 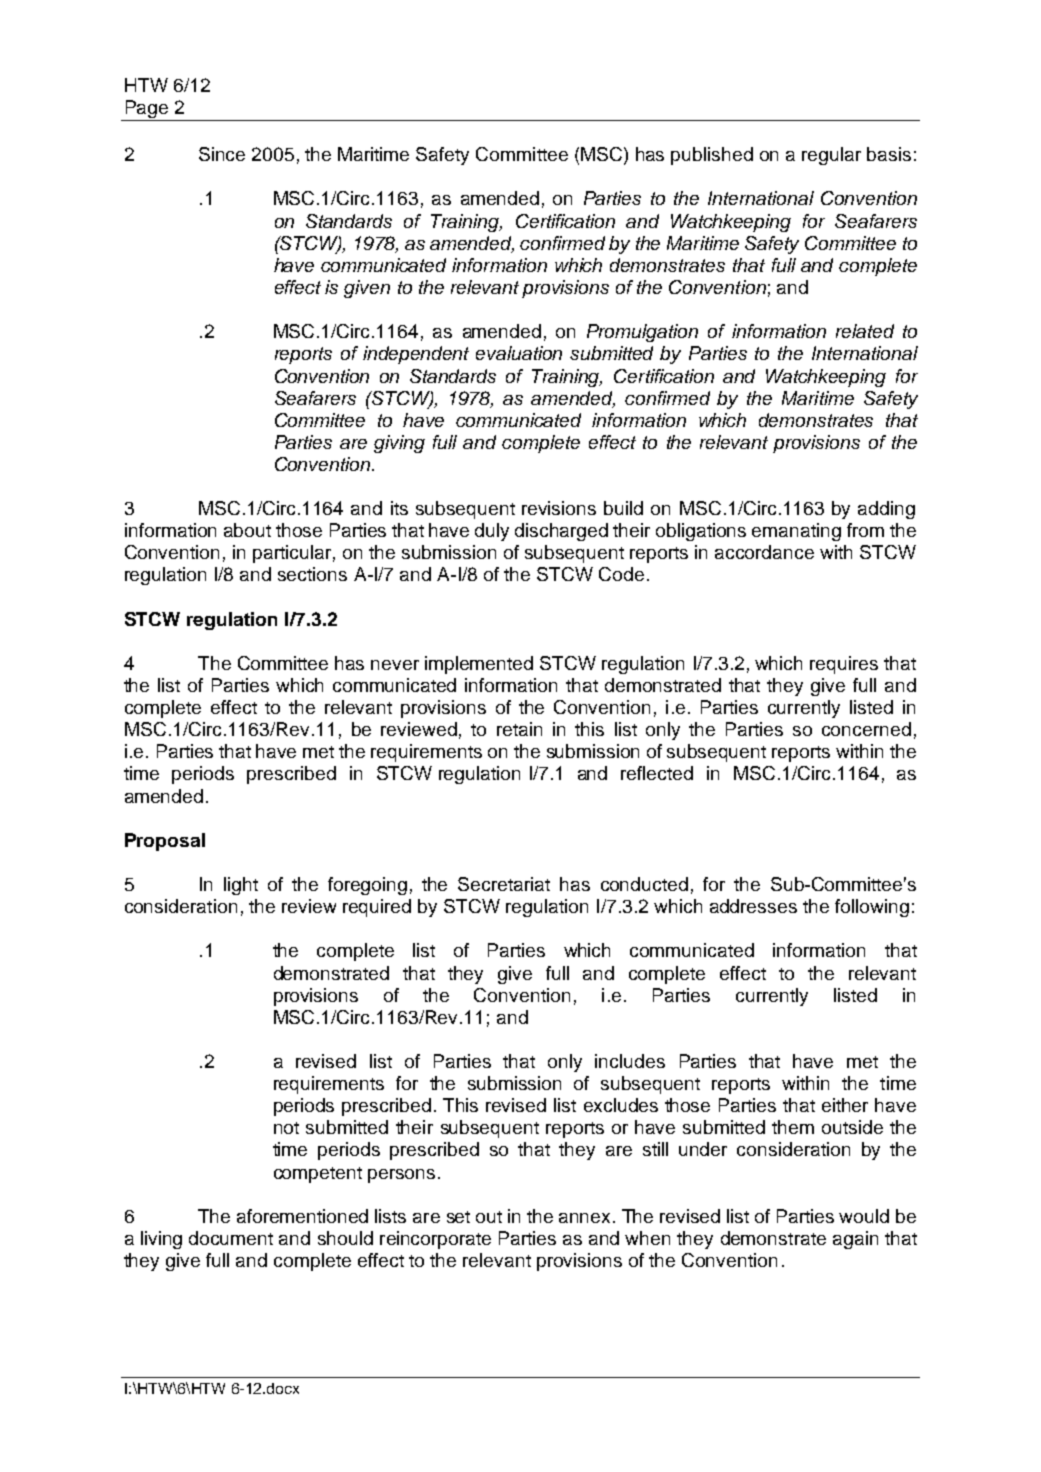 What do you see at coordinates (241, 886) in the document?
I see `light` at bounding box center [241, 886].
